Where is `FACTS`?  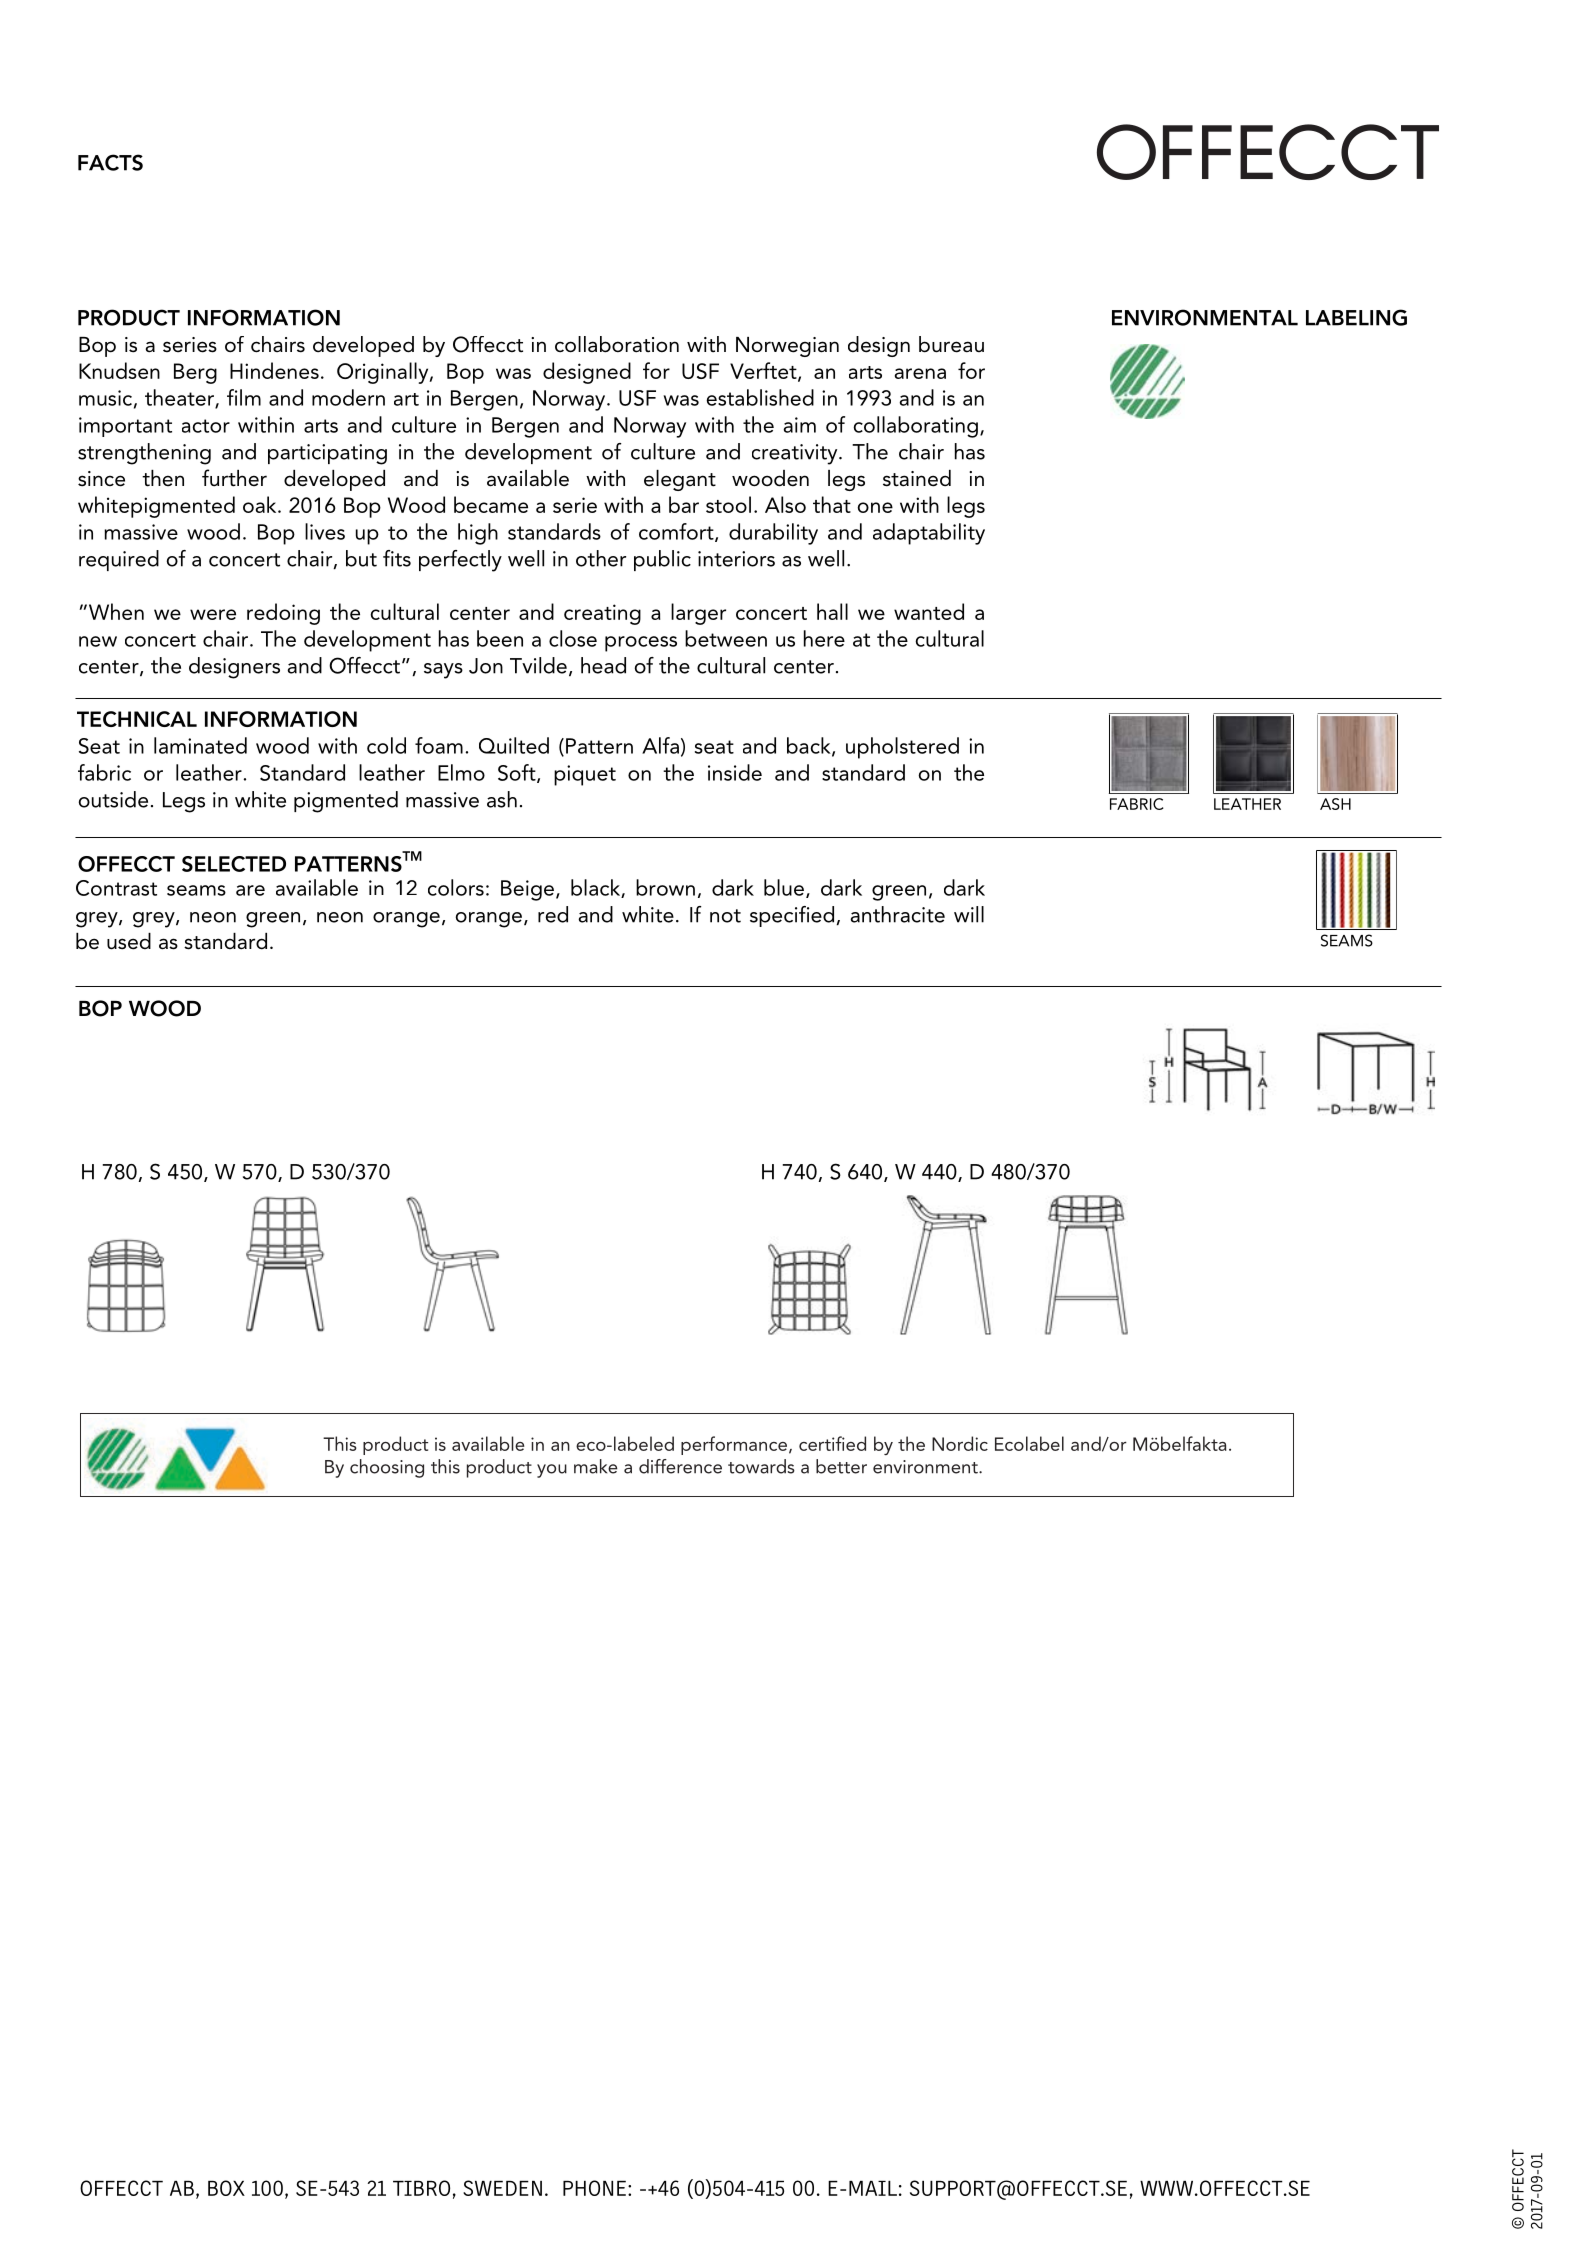
FACTS is located at coordinates (110, 162).
